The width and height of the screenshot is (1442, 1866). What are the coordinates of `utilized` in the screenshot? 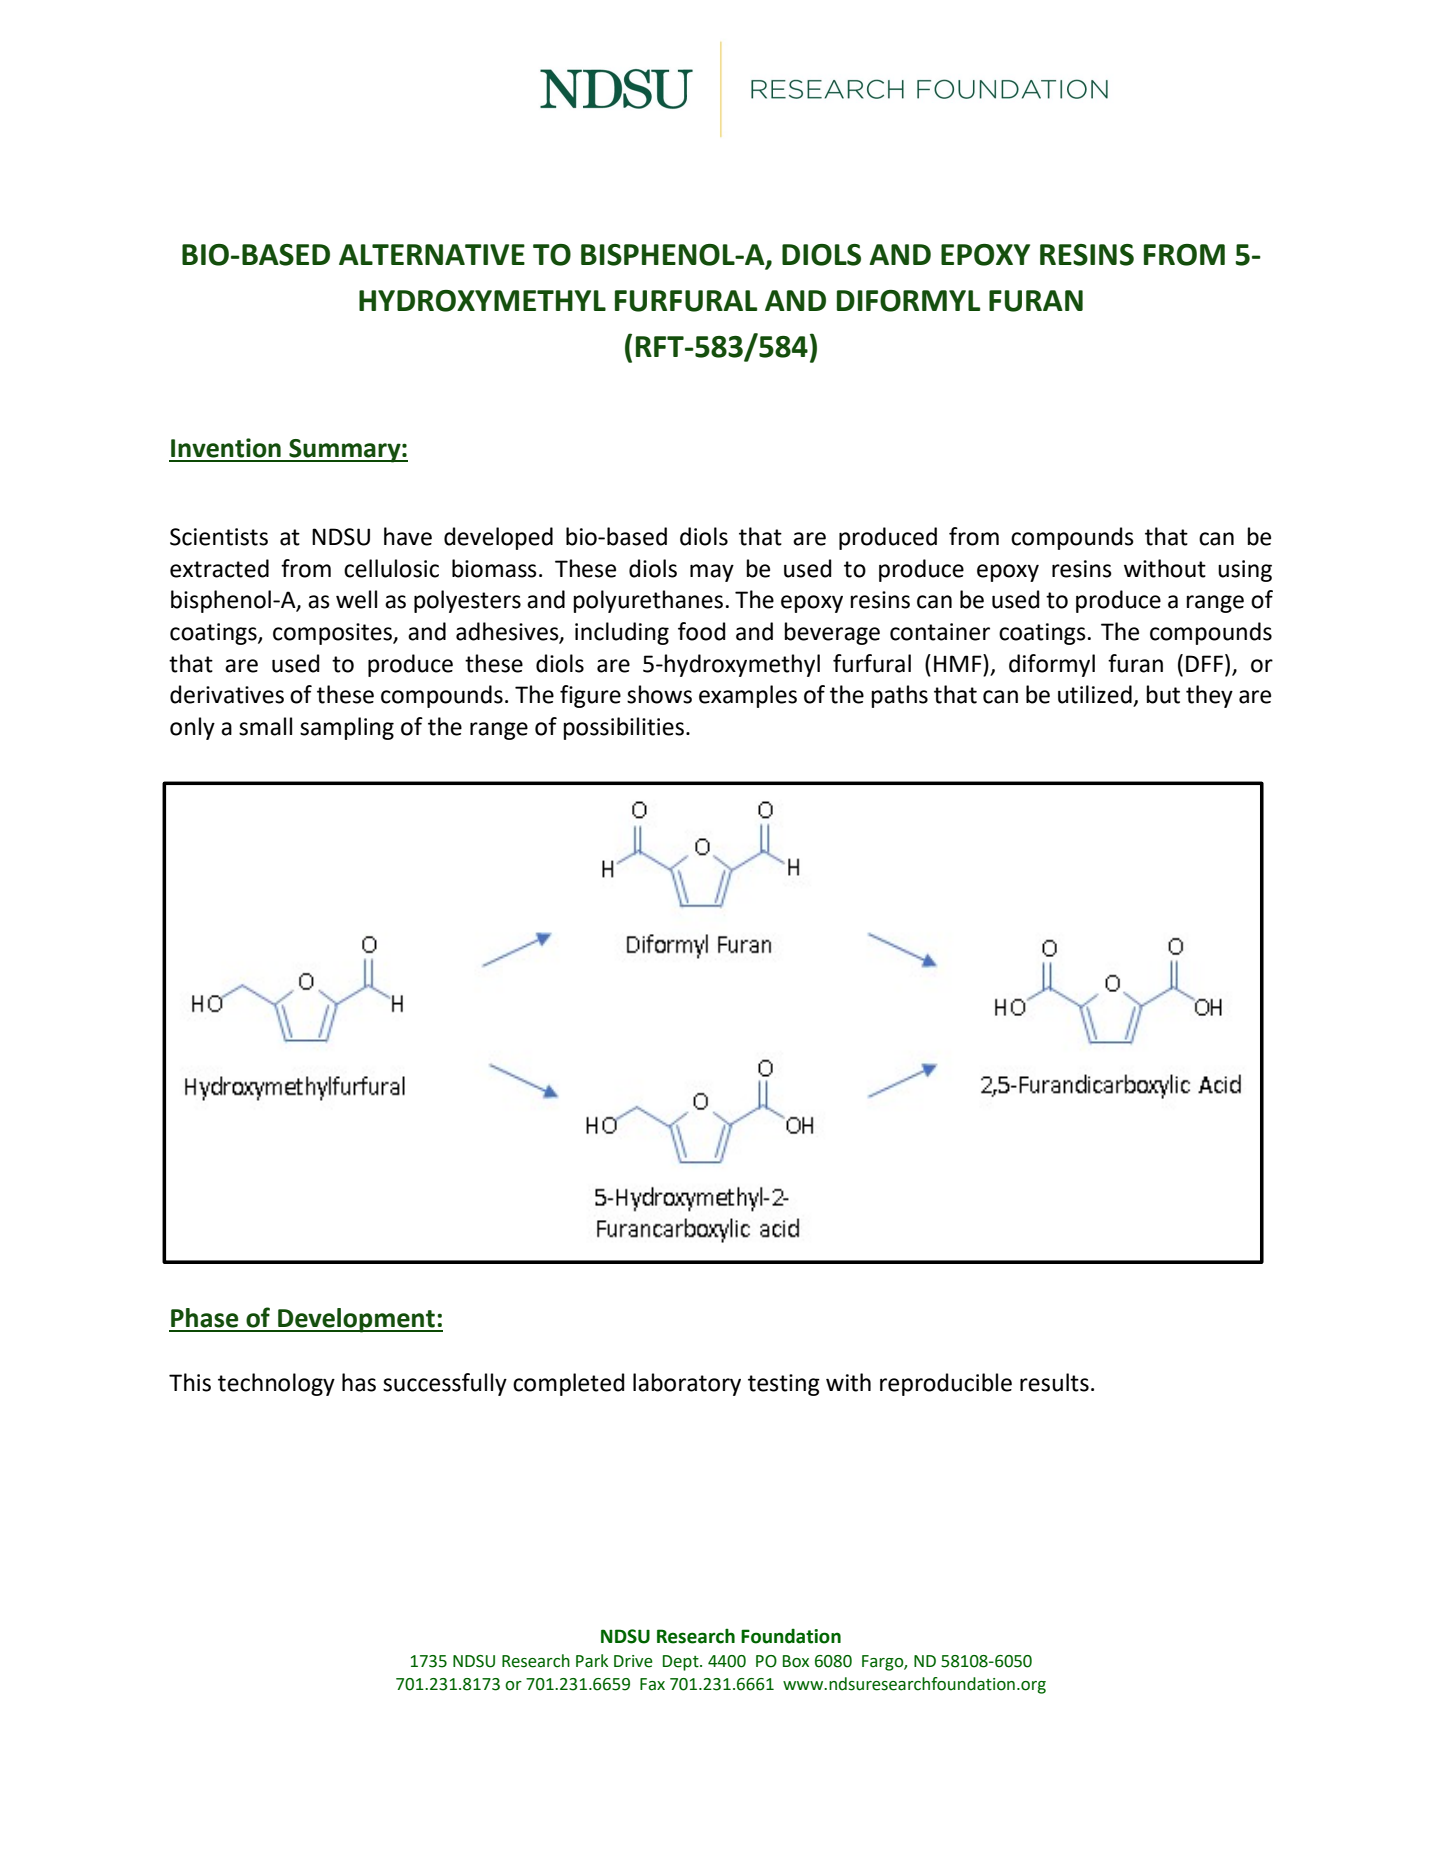 It's located at (1095, 694).
